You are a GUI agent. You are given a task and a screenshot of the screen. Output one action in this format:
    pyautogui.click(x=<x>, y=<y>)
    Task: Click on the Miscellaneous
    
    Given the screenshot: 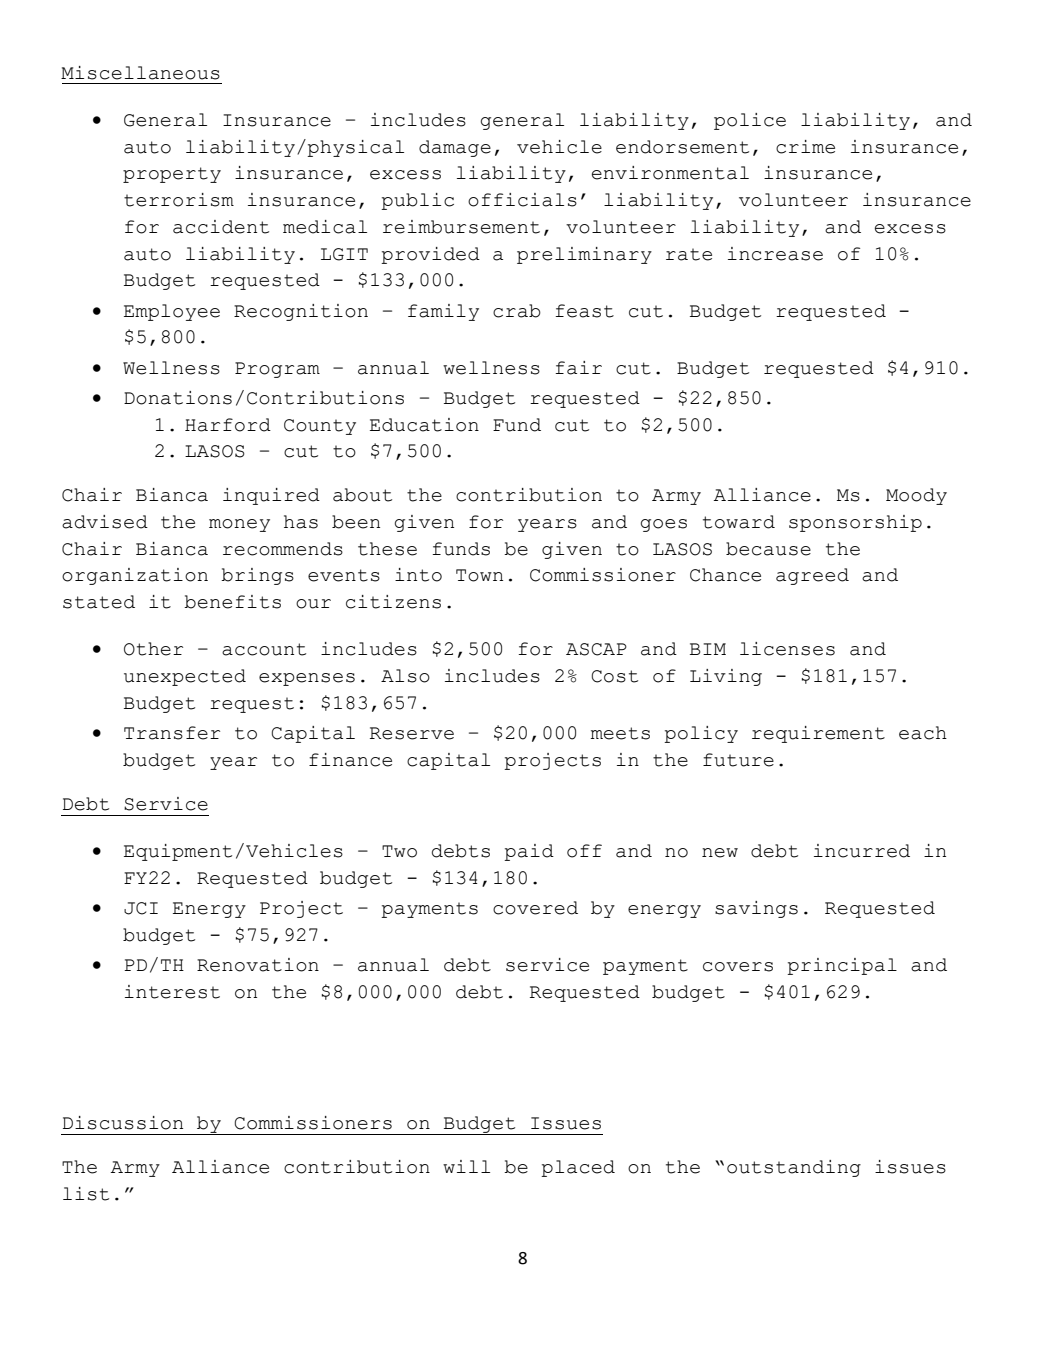 What is the action you would take?
    pyautogui.click(x=140, y=73)
